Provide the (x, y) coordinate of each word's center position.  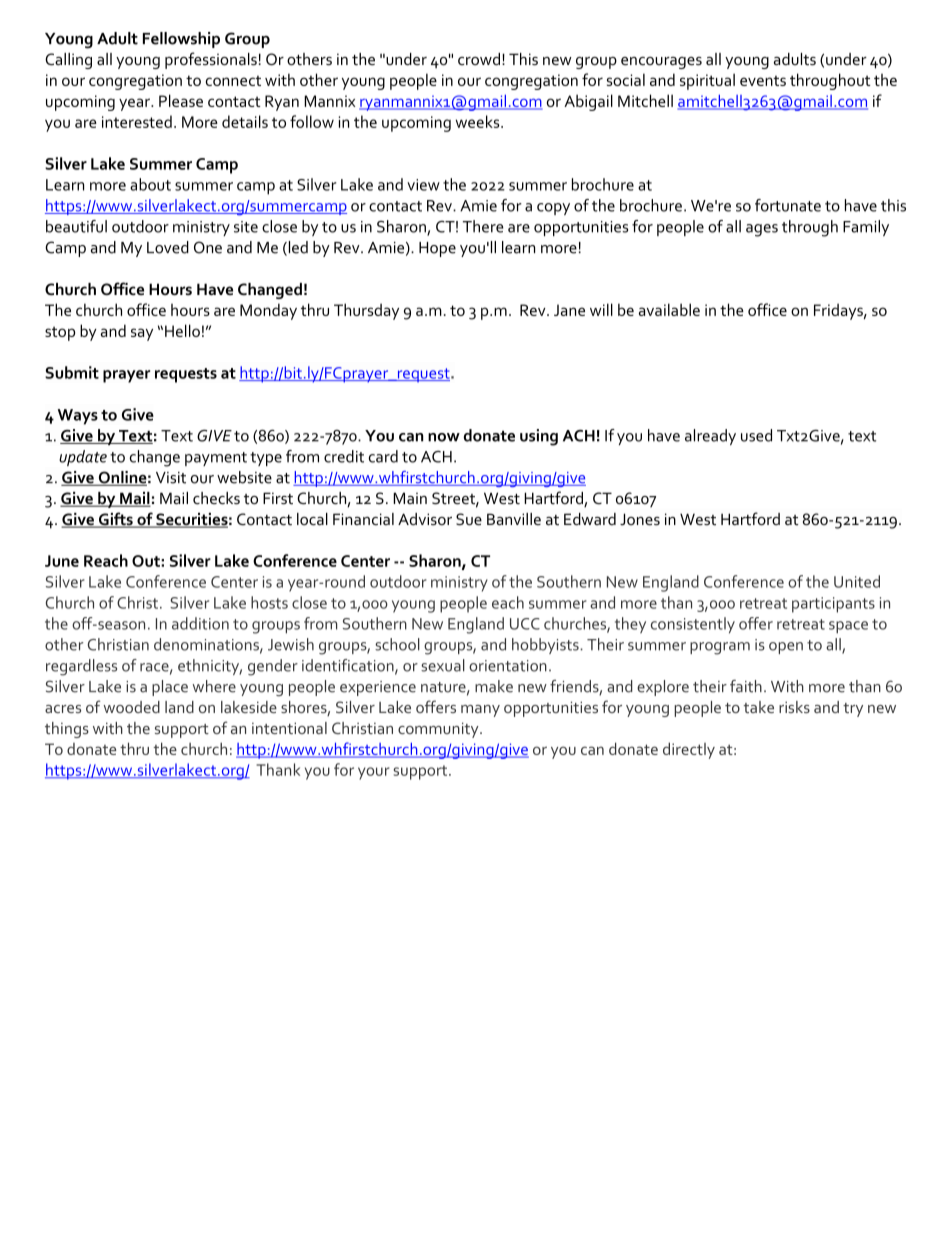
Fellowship (181, 40)
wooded (131, 707)
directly (689, 750)
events (763, 80)
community (439, 730)
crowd (479, 59)
